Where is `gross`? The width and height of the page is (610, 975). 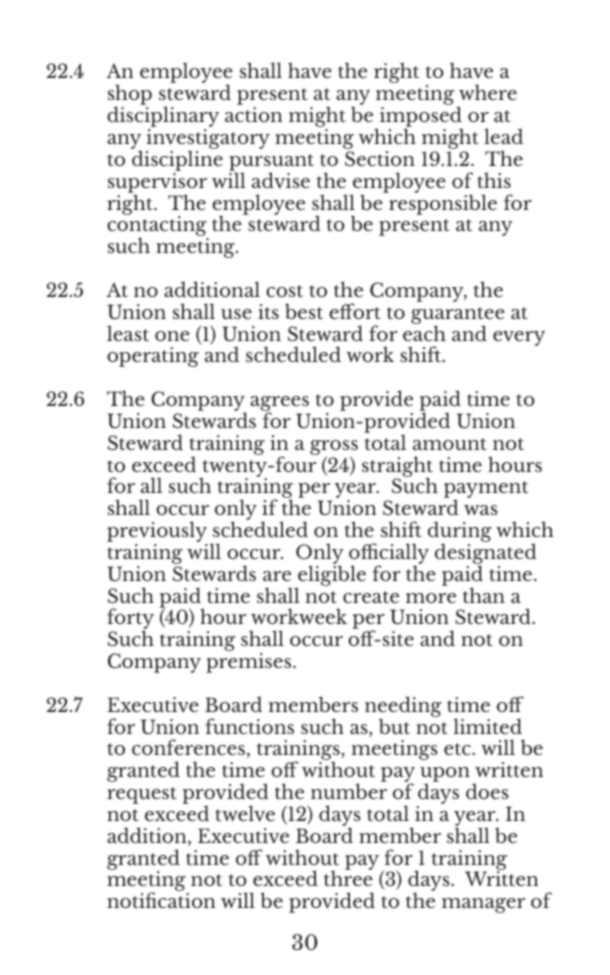
gross is located at coordinates (334, 449).
